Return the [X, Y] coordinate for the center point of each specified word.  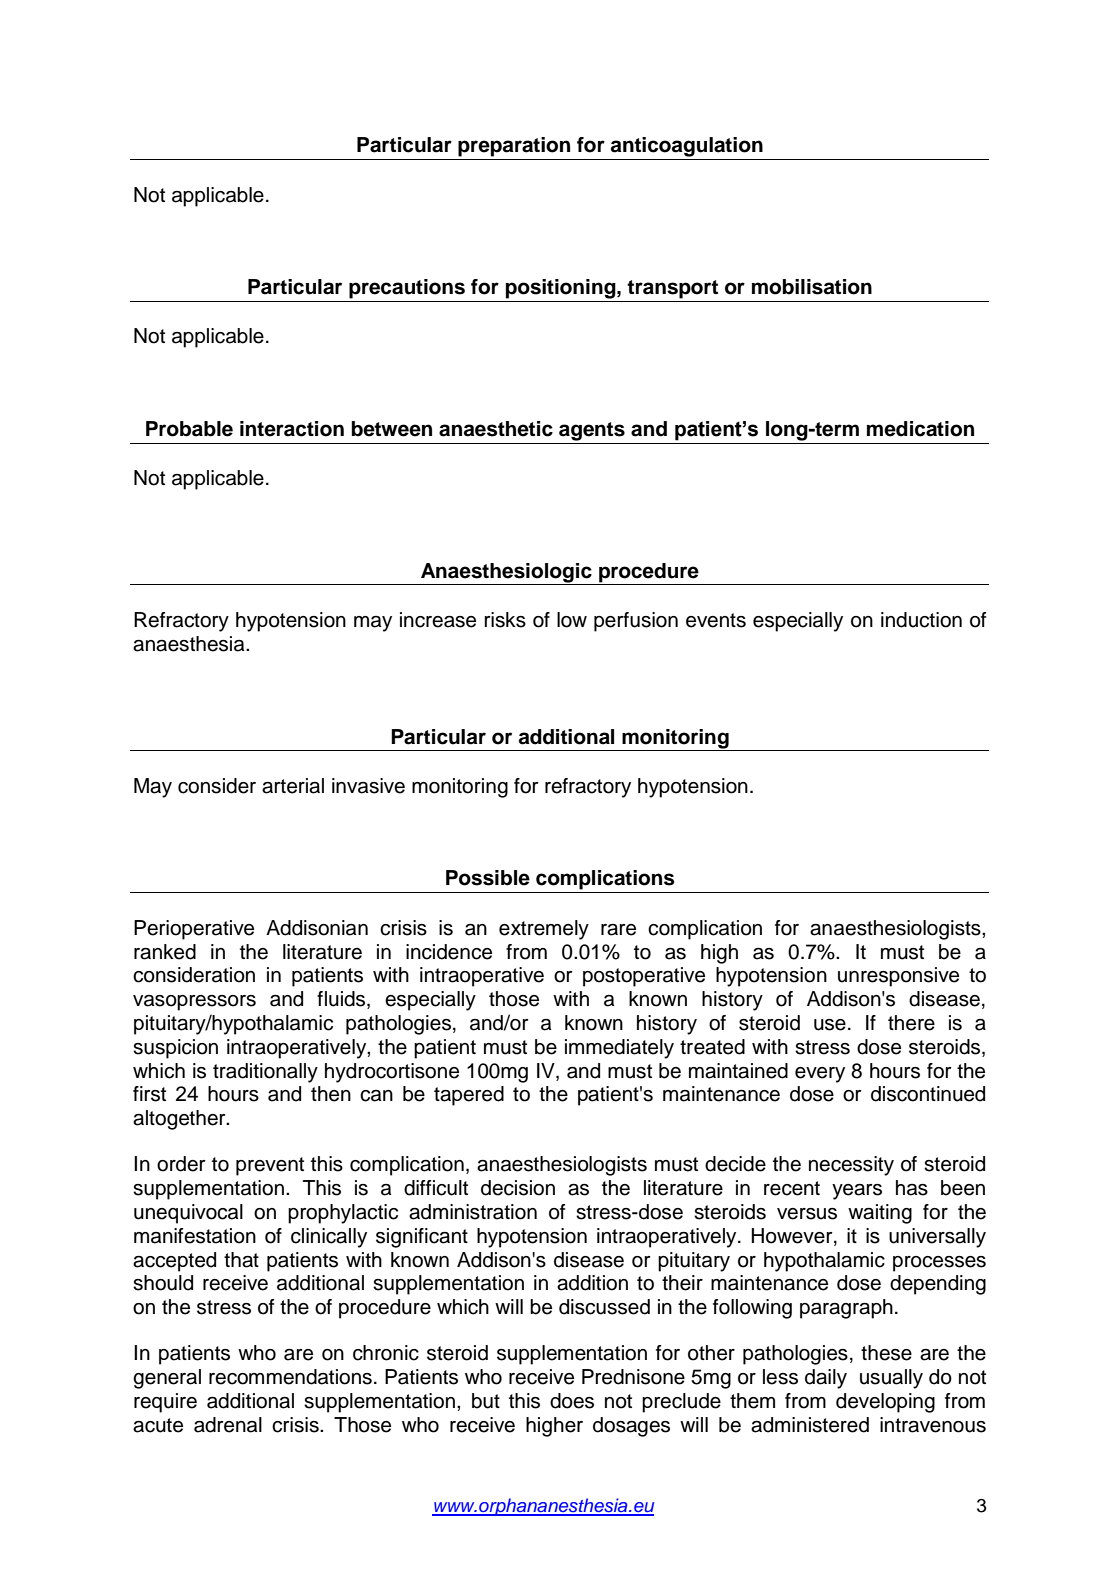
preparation [514, 147]
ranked [165, 952]
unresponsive [898, 977]
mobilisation [812, 287]
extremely [544, 930]
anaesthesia [190, 644]
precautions [407, 289]
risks [505, 620]
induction [921, 620]
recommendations [290, 1377]
